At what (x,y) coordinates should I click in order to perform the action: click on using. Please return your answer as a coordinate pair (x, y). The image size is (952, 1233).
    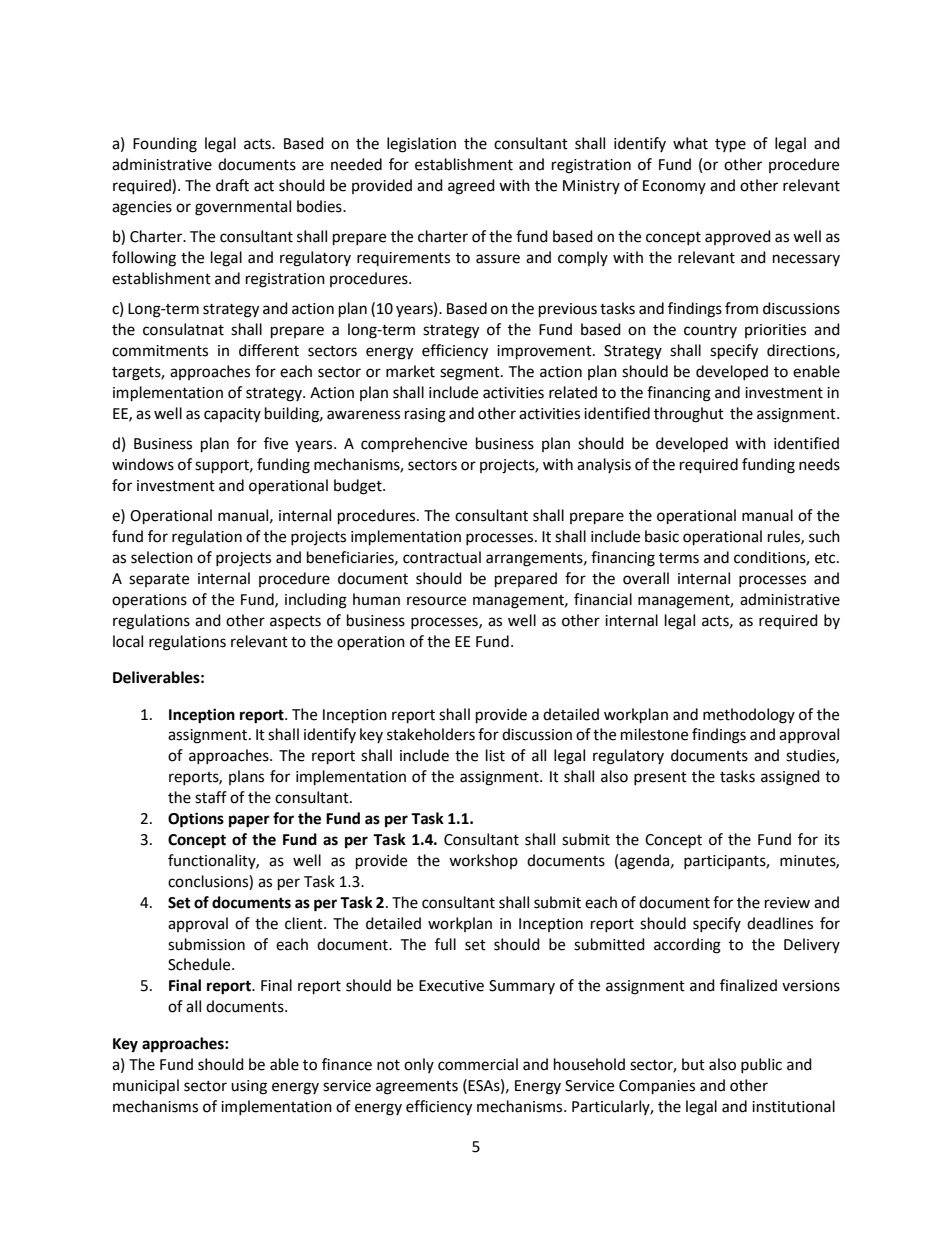
    Looking at the image, I should click on (249, 1087).
